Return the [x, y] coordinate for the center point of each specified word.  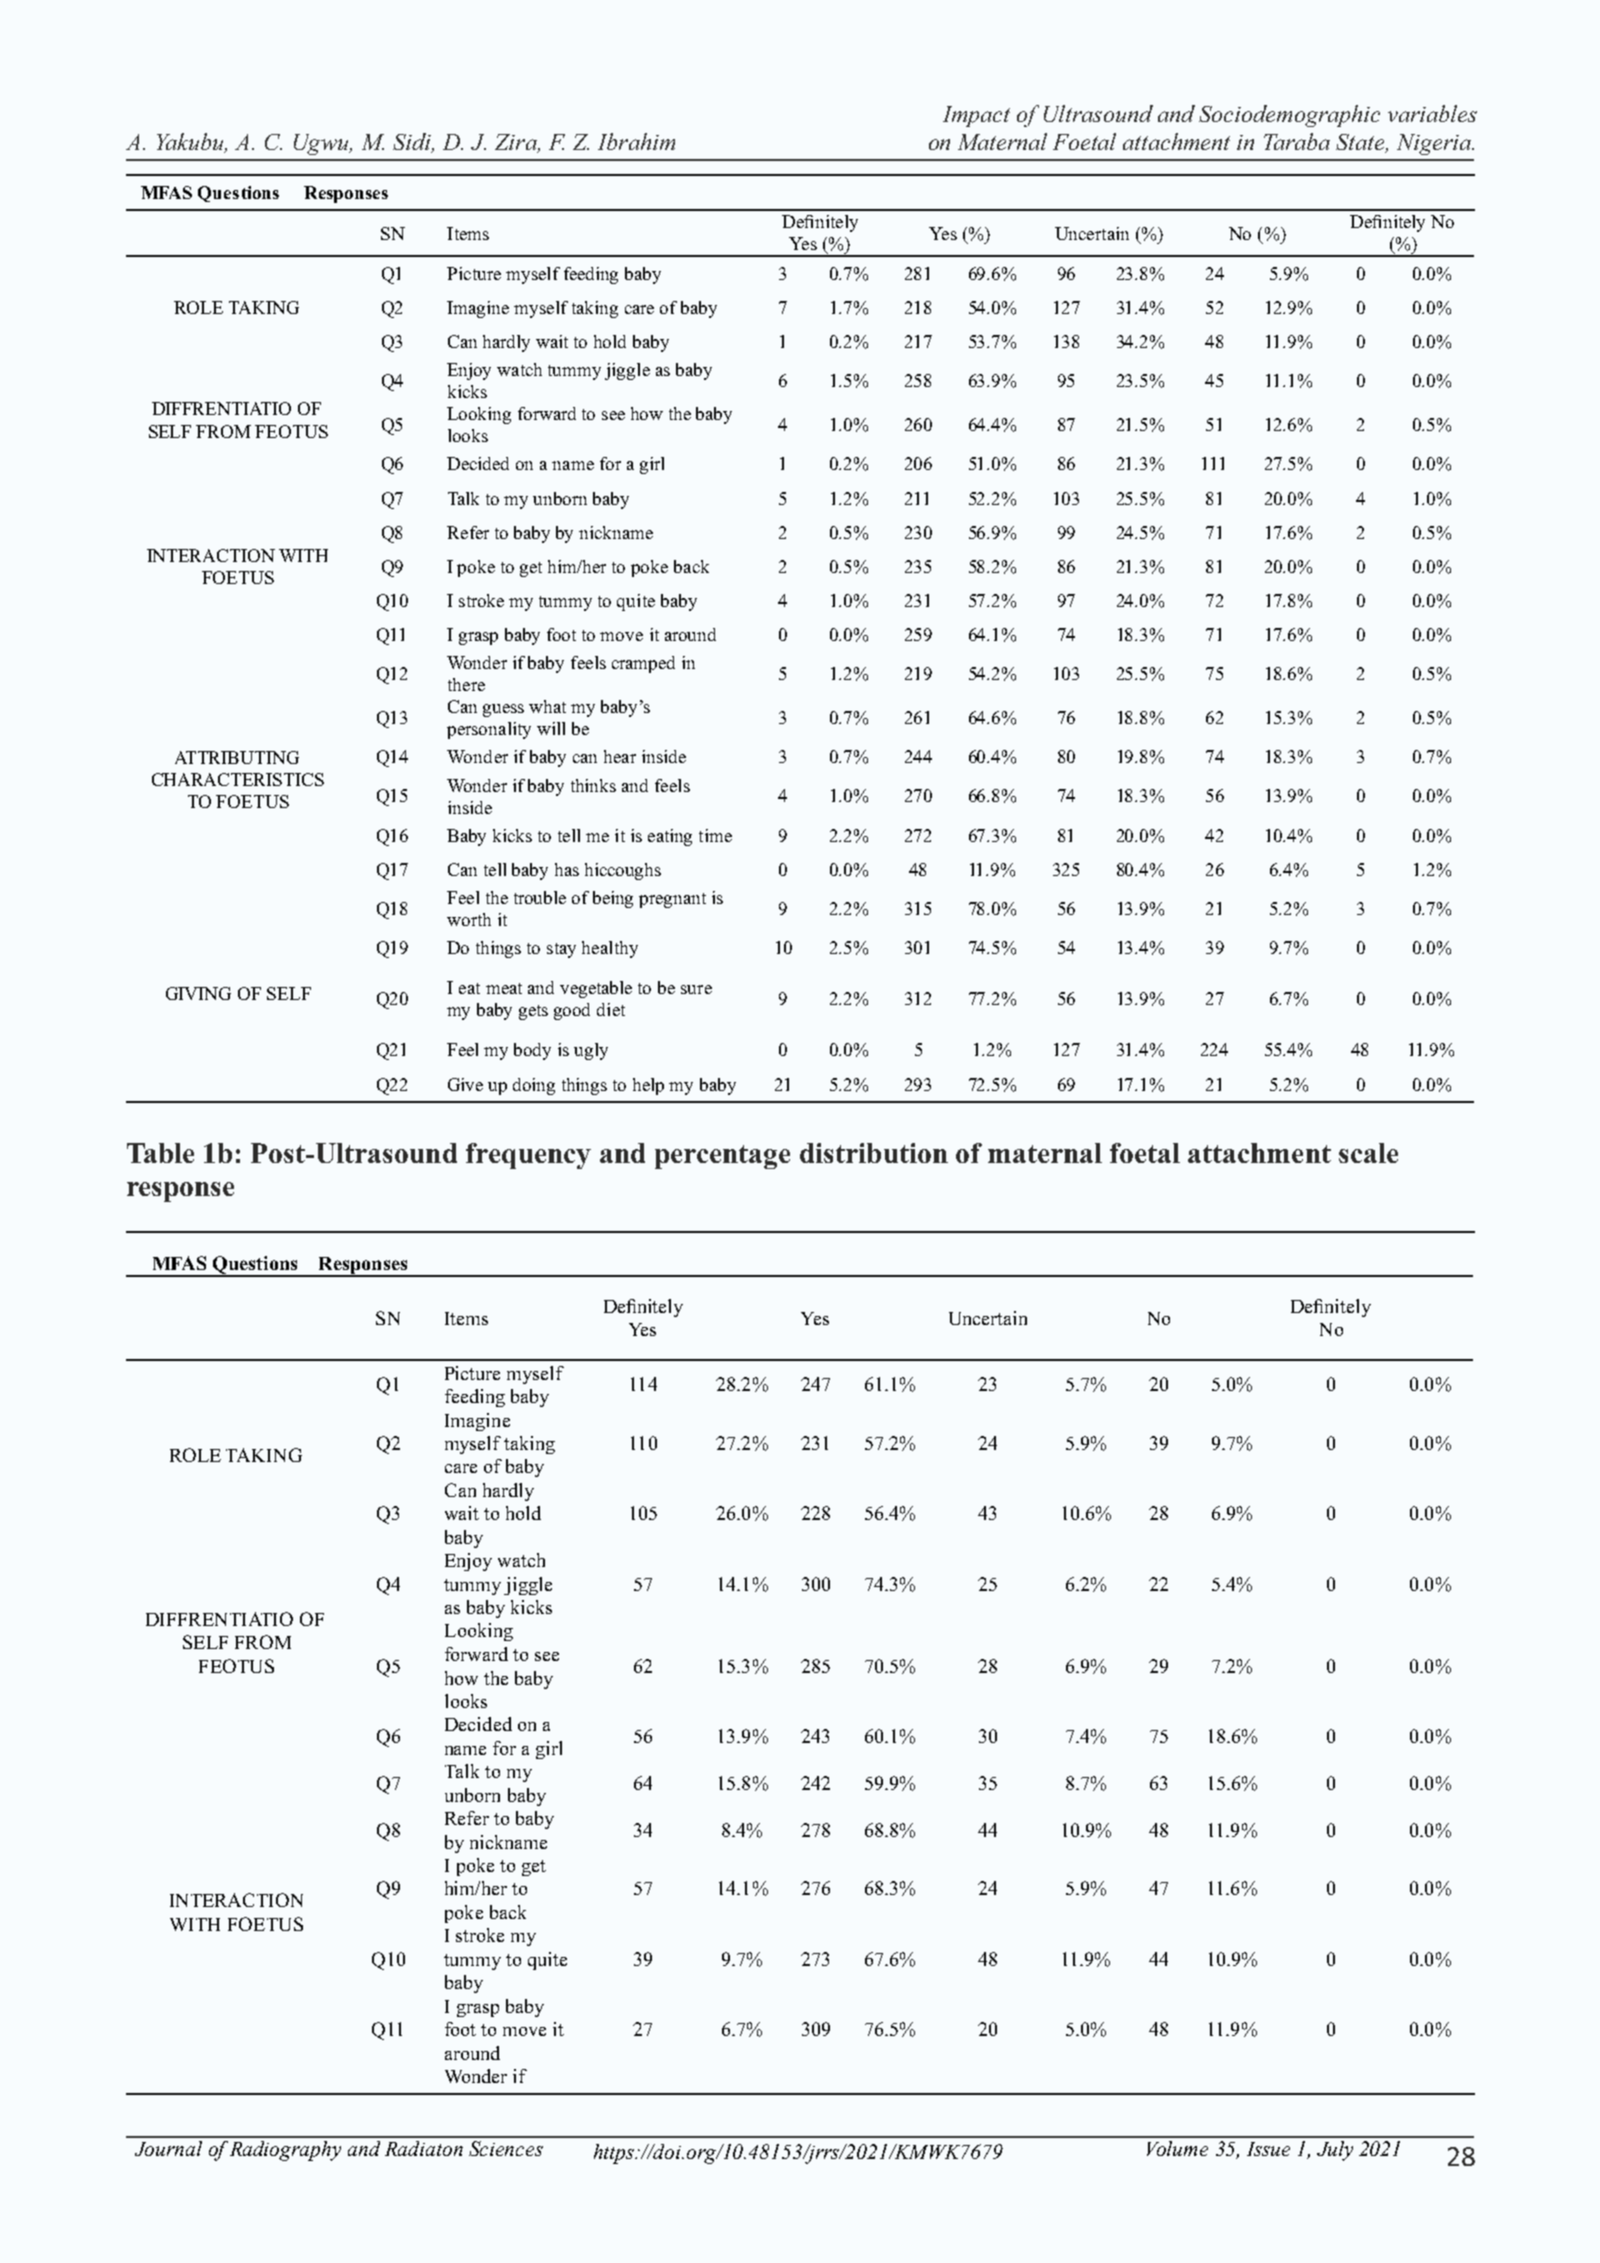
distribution [874, 1153]
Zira [517, 143]
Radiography [285, 2151]
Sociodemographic [1289, 116]
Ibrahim [636, 141]
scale [1368, 1153]
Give [465, 1084]
